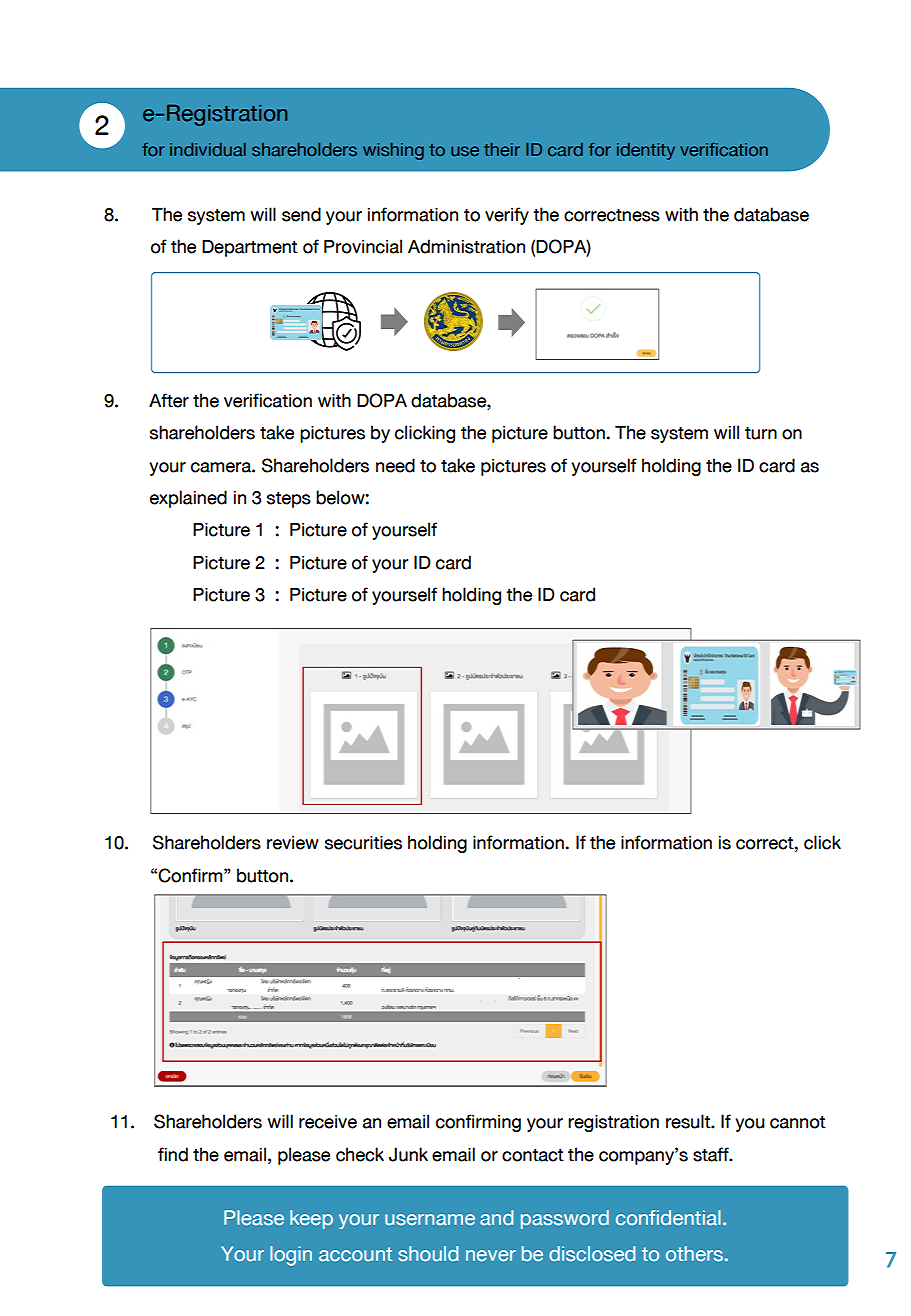 This screenshot has height=1316, width=911. What do you see at coordinates (694, 1254) in the screenshot?
I see `others` at bounding box center [694, 1254].
